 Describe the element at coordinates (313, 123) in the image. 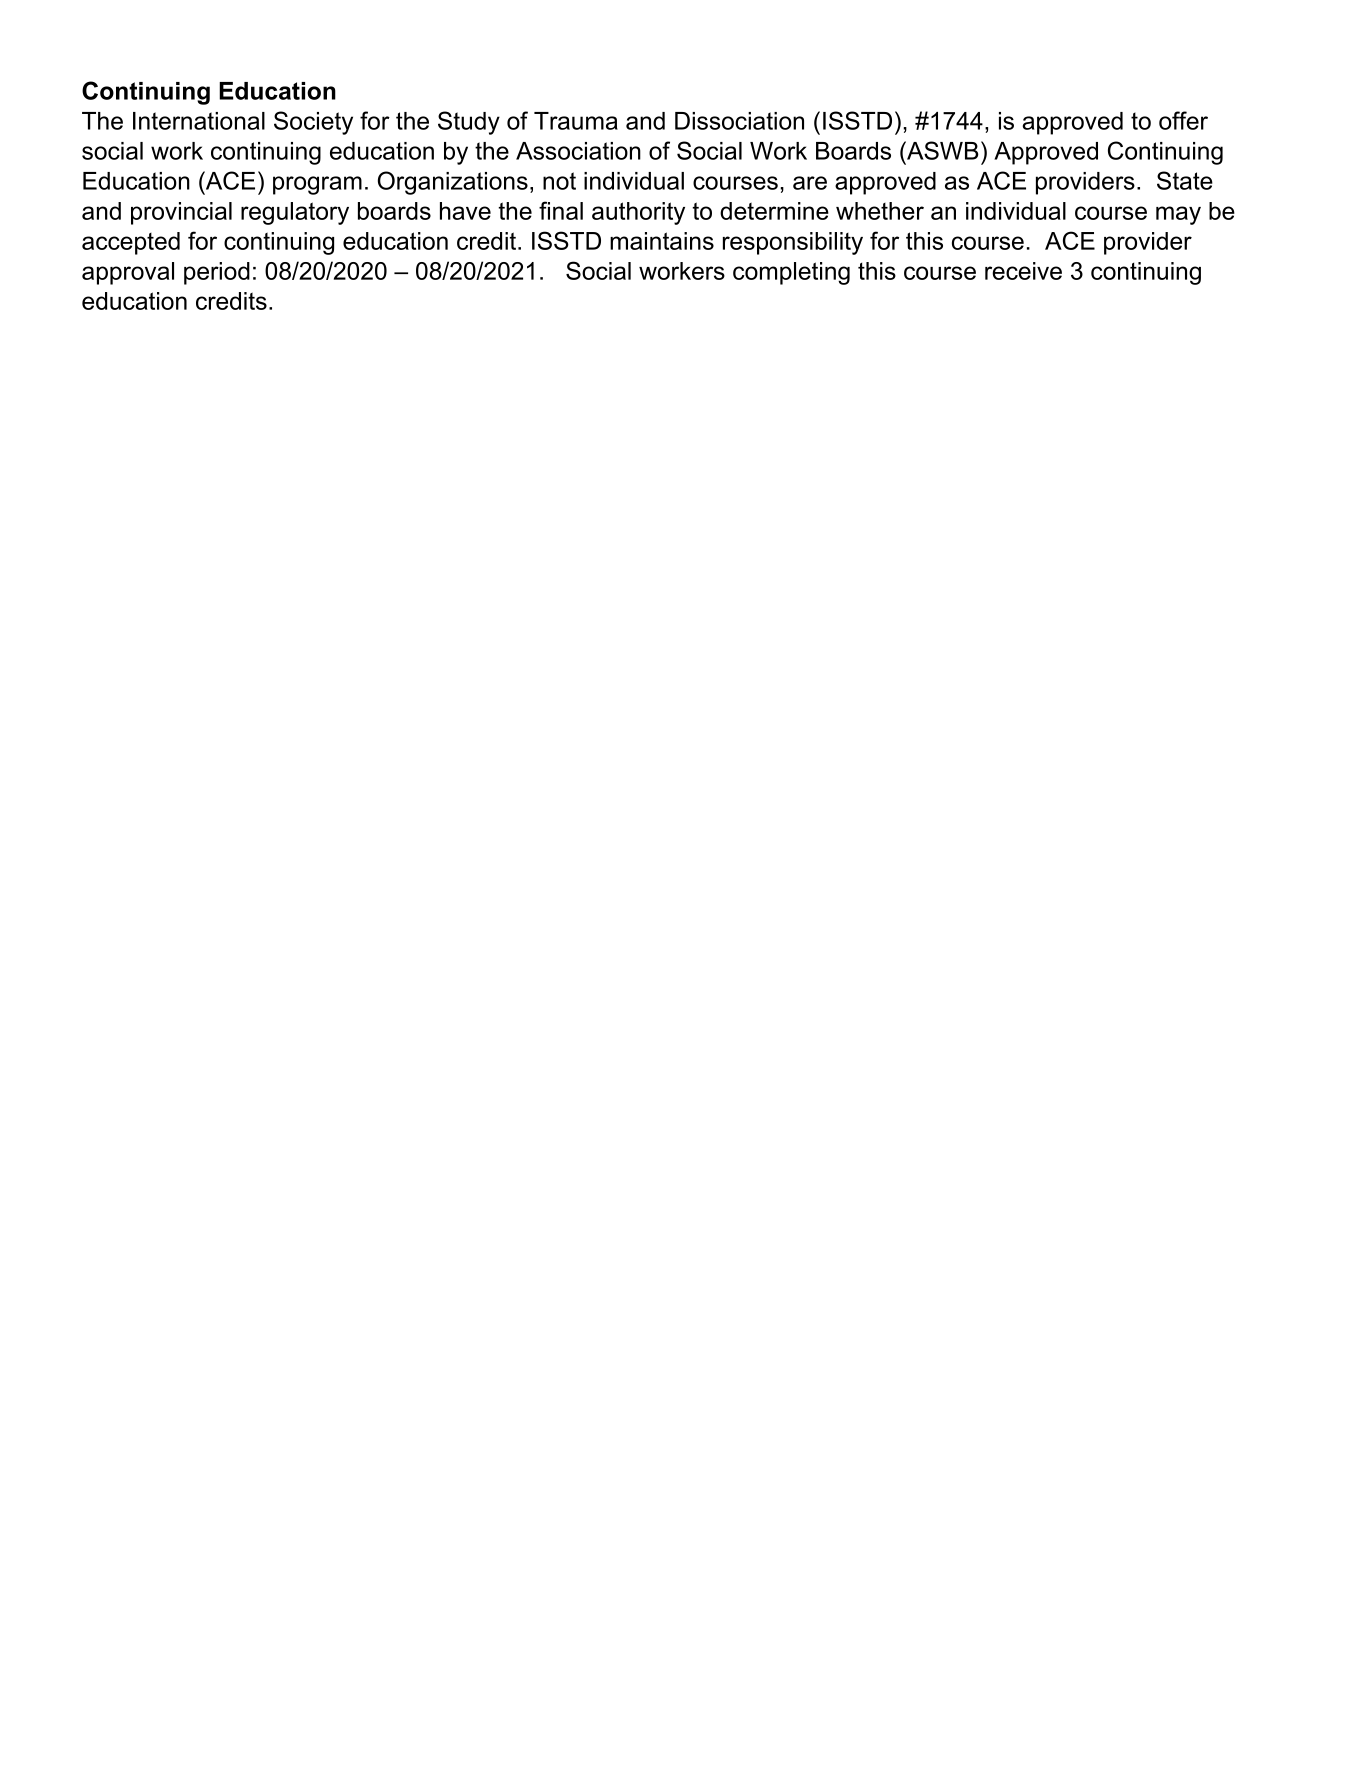

I see `Society` at that location.
